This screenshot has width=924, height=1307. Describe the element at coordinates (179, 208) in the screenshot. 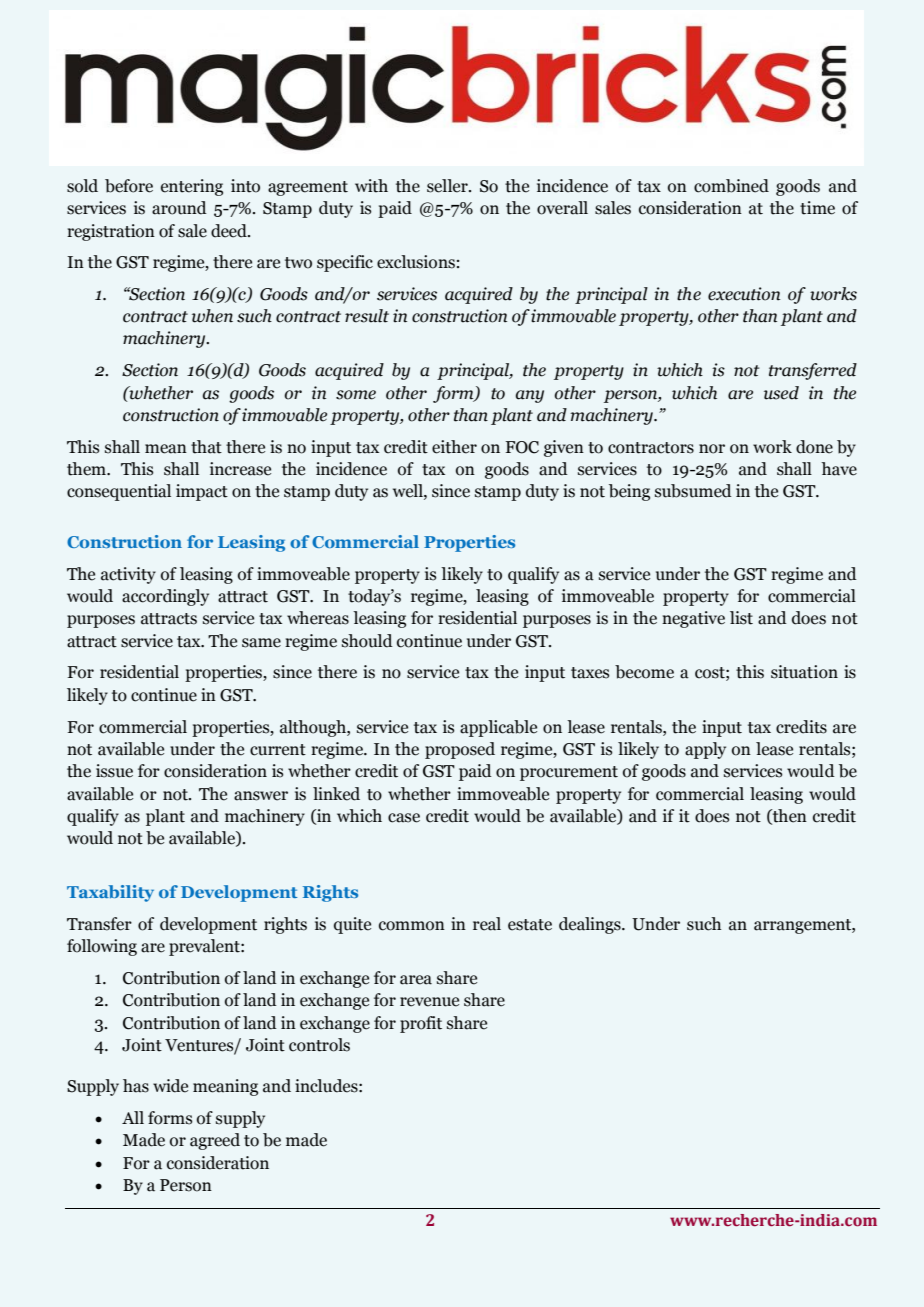

I see `around` at that location.
